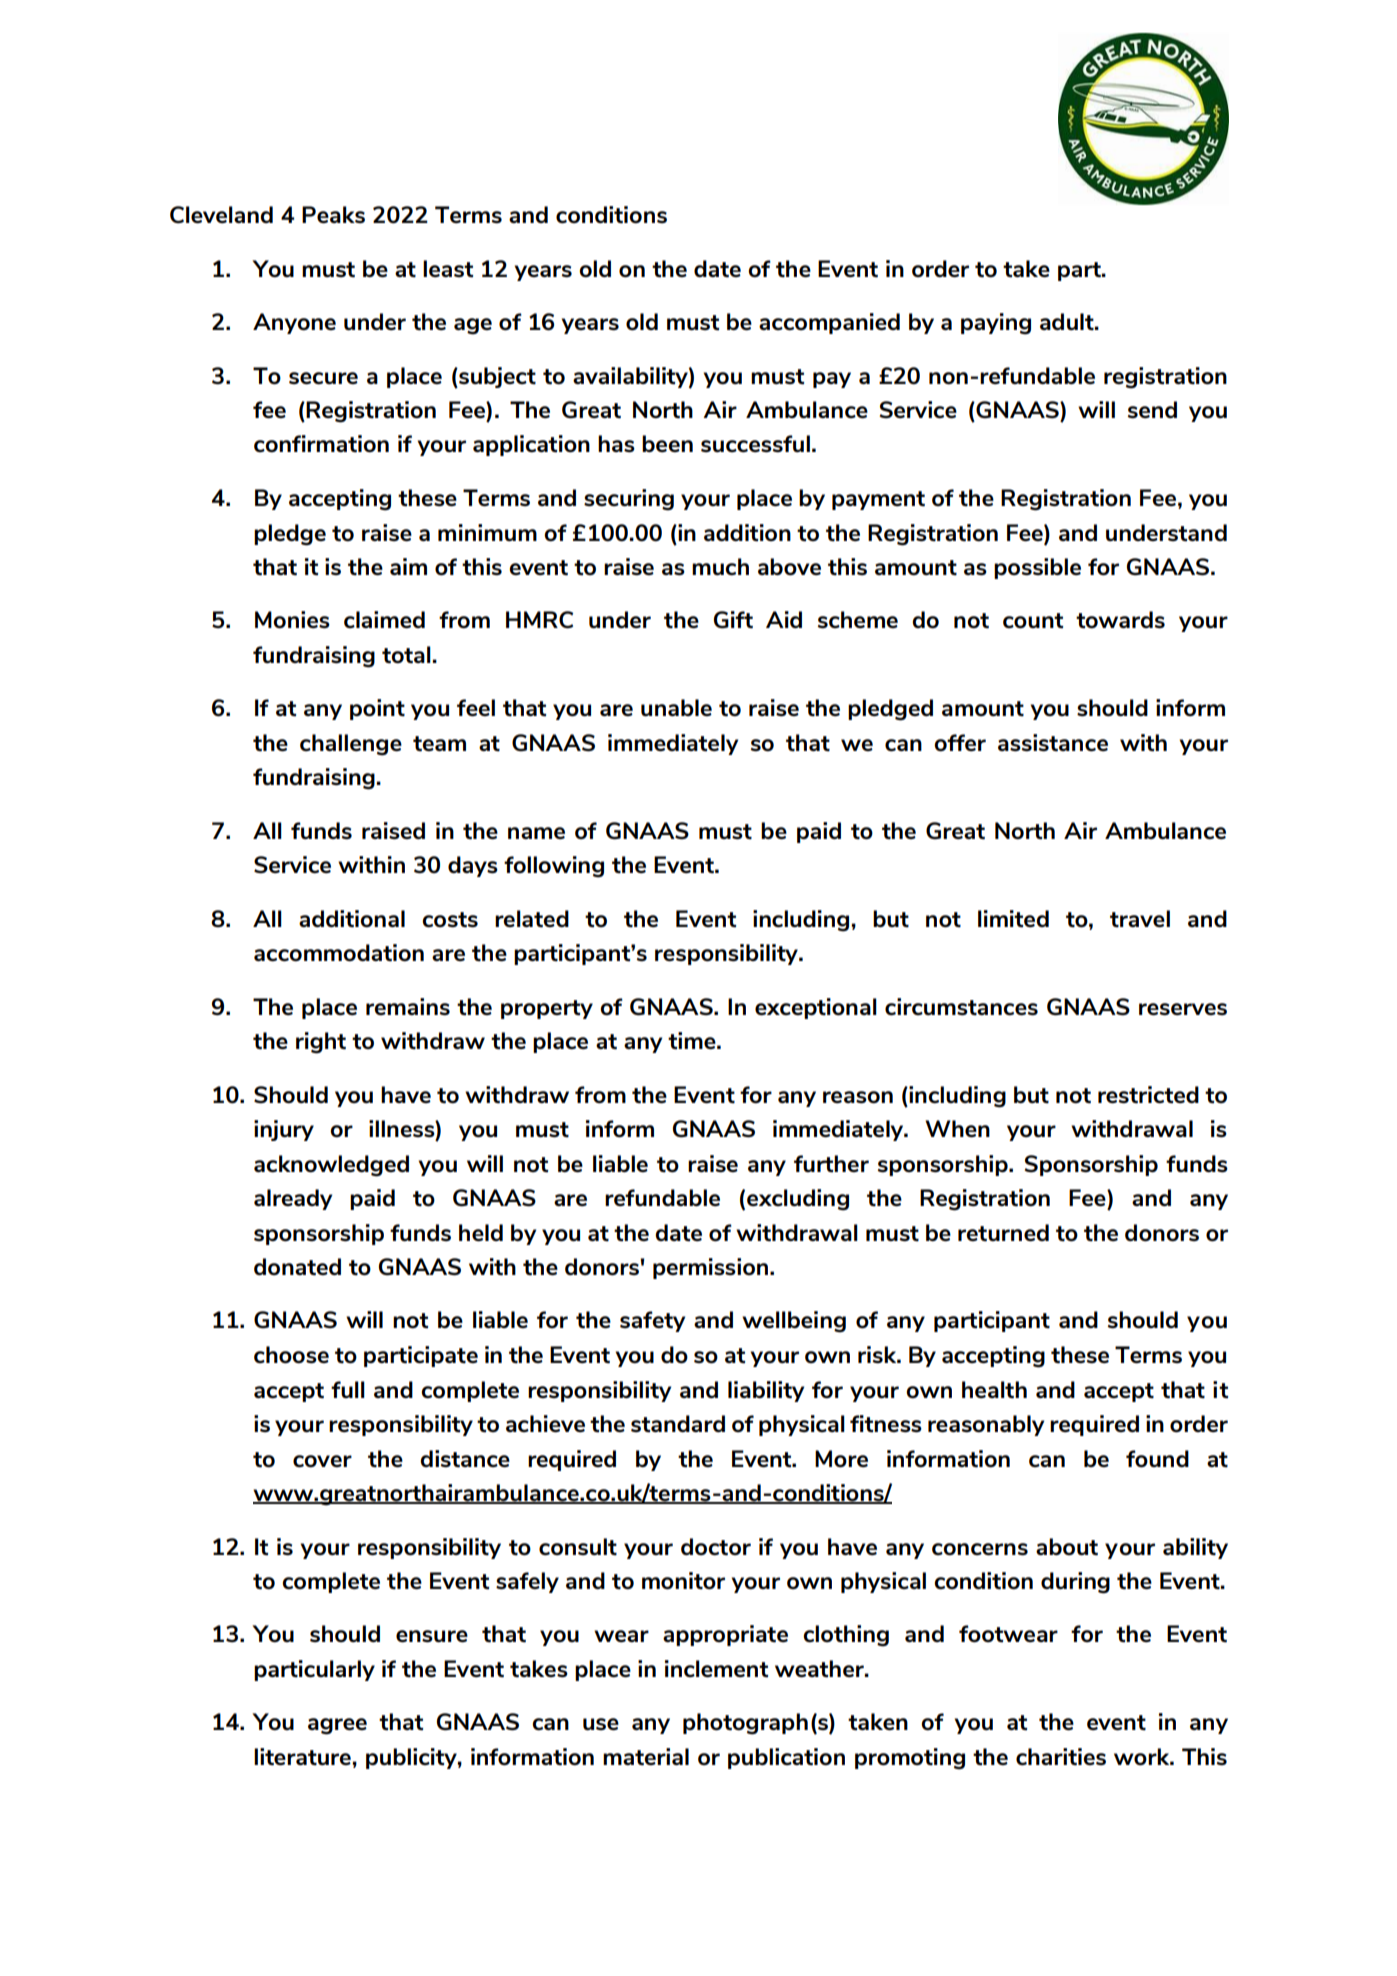  Describe the element at coordinates (829, 323) in the document. I see `accompanied` at that location.
